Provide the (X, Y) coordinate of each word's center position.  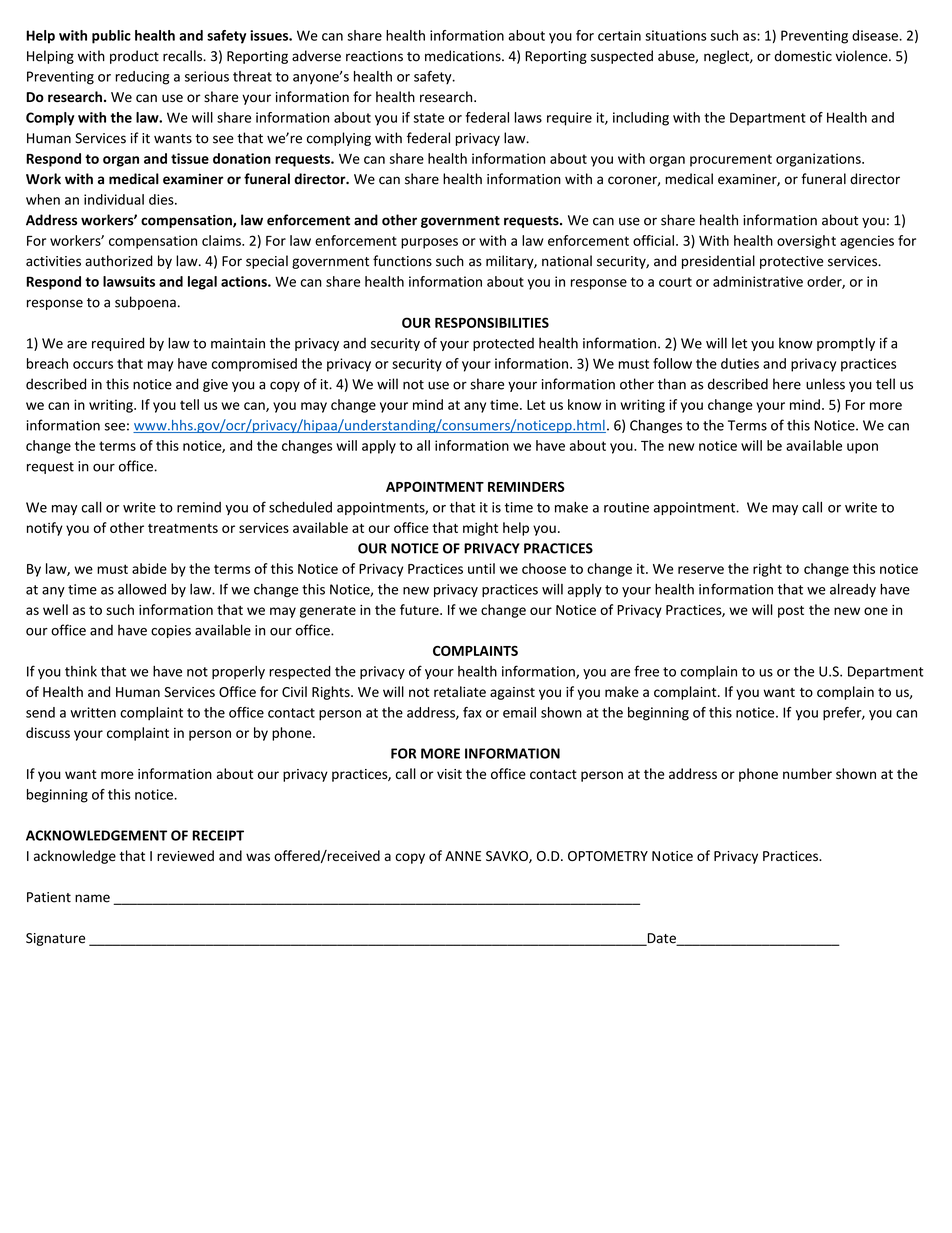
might (480, 529)
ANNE (463, 856)
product (134, 57)
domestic (803, 56)
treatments (183, 528)
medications (464, 56)
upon (862, 448)
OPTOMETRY (608, 856)
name (92, 898)
